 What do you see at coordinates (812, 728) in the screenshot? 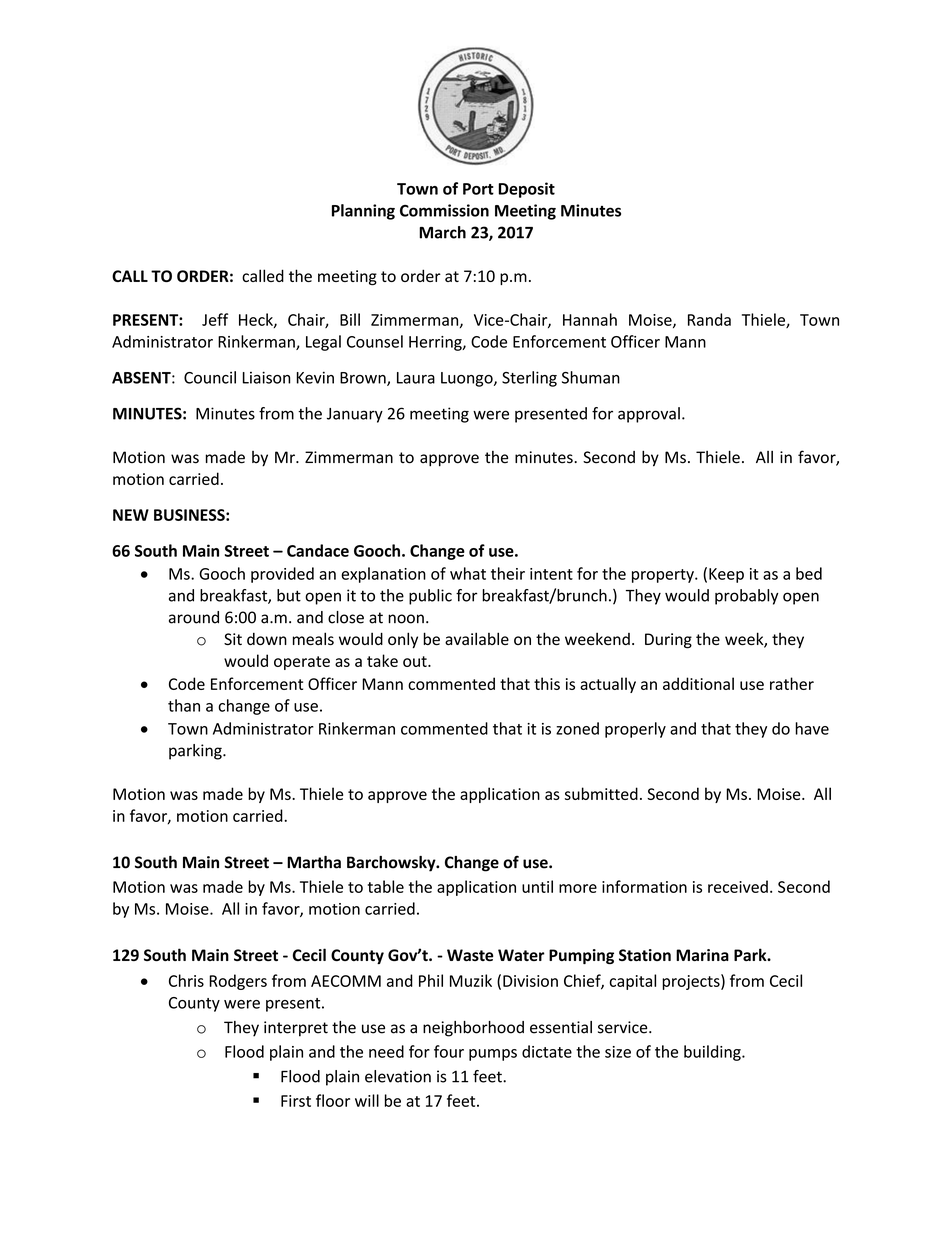
I see `have` at bounding box center [812, 728].
